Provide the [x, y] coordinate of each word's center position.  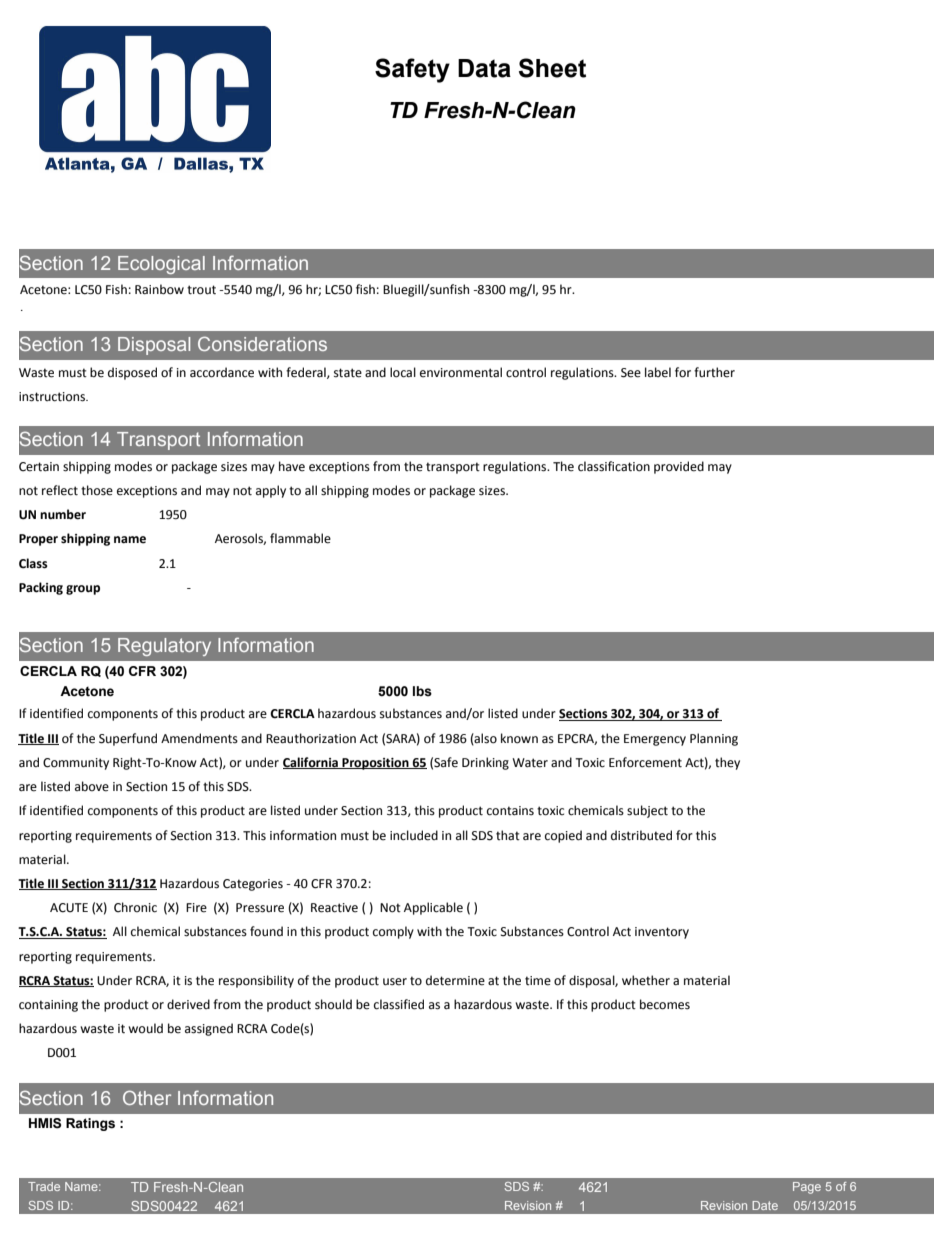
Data [484, 68]
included [414, 835]
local [403, 372]
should [333, 1004]
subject [647, 811]
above [92, 786]
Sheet [552, 68]
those [97, 490]
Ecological [161, 265]
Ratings [90, 1124]
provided [679, 467]
